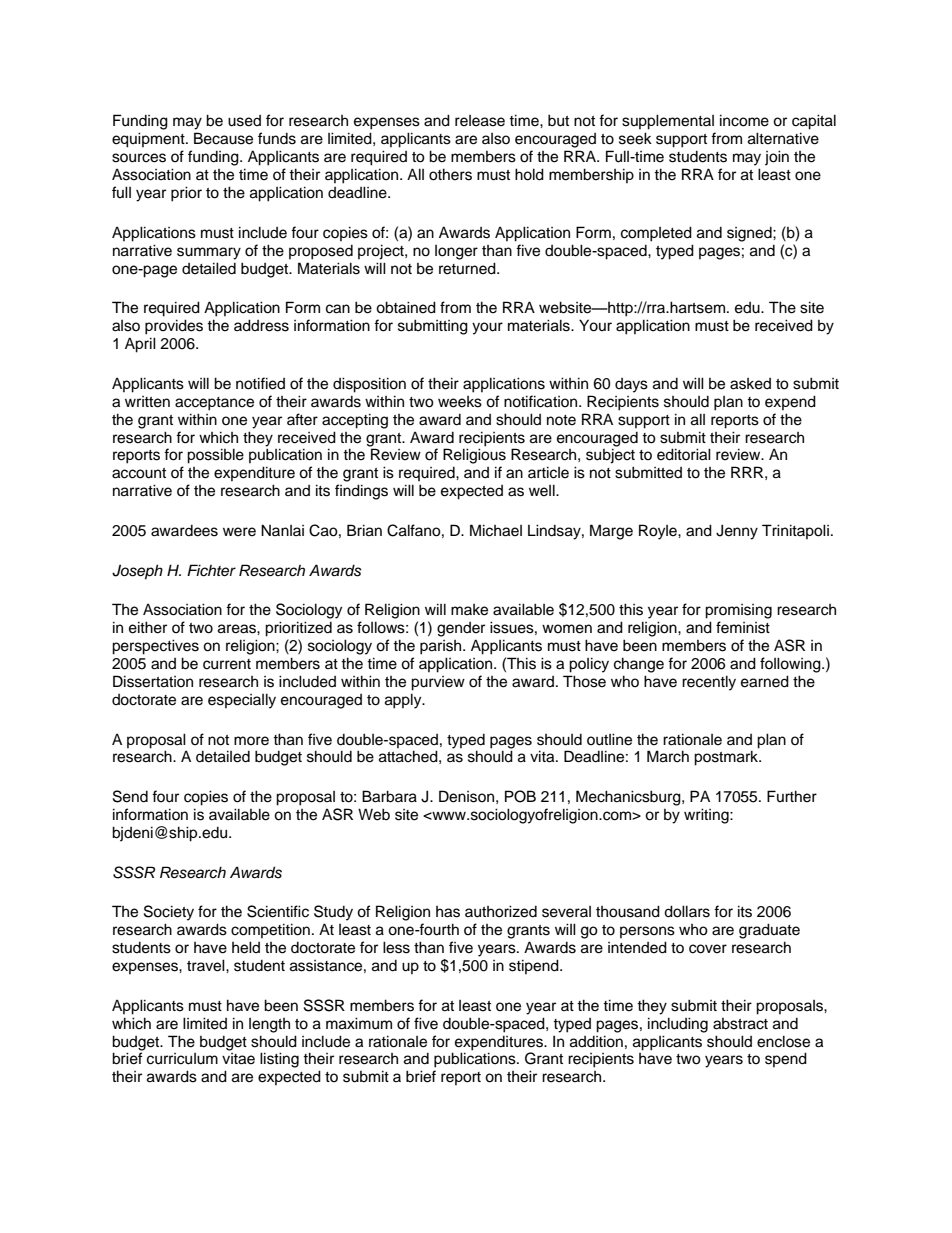  What do you see at coordinates (223, 138) in the document?
I see `Because` at bounding box center [223, 138].
